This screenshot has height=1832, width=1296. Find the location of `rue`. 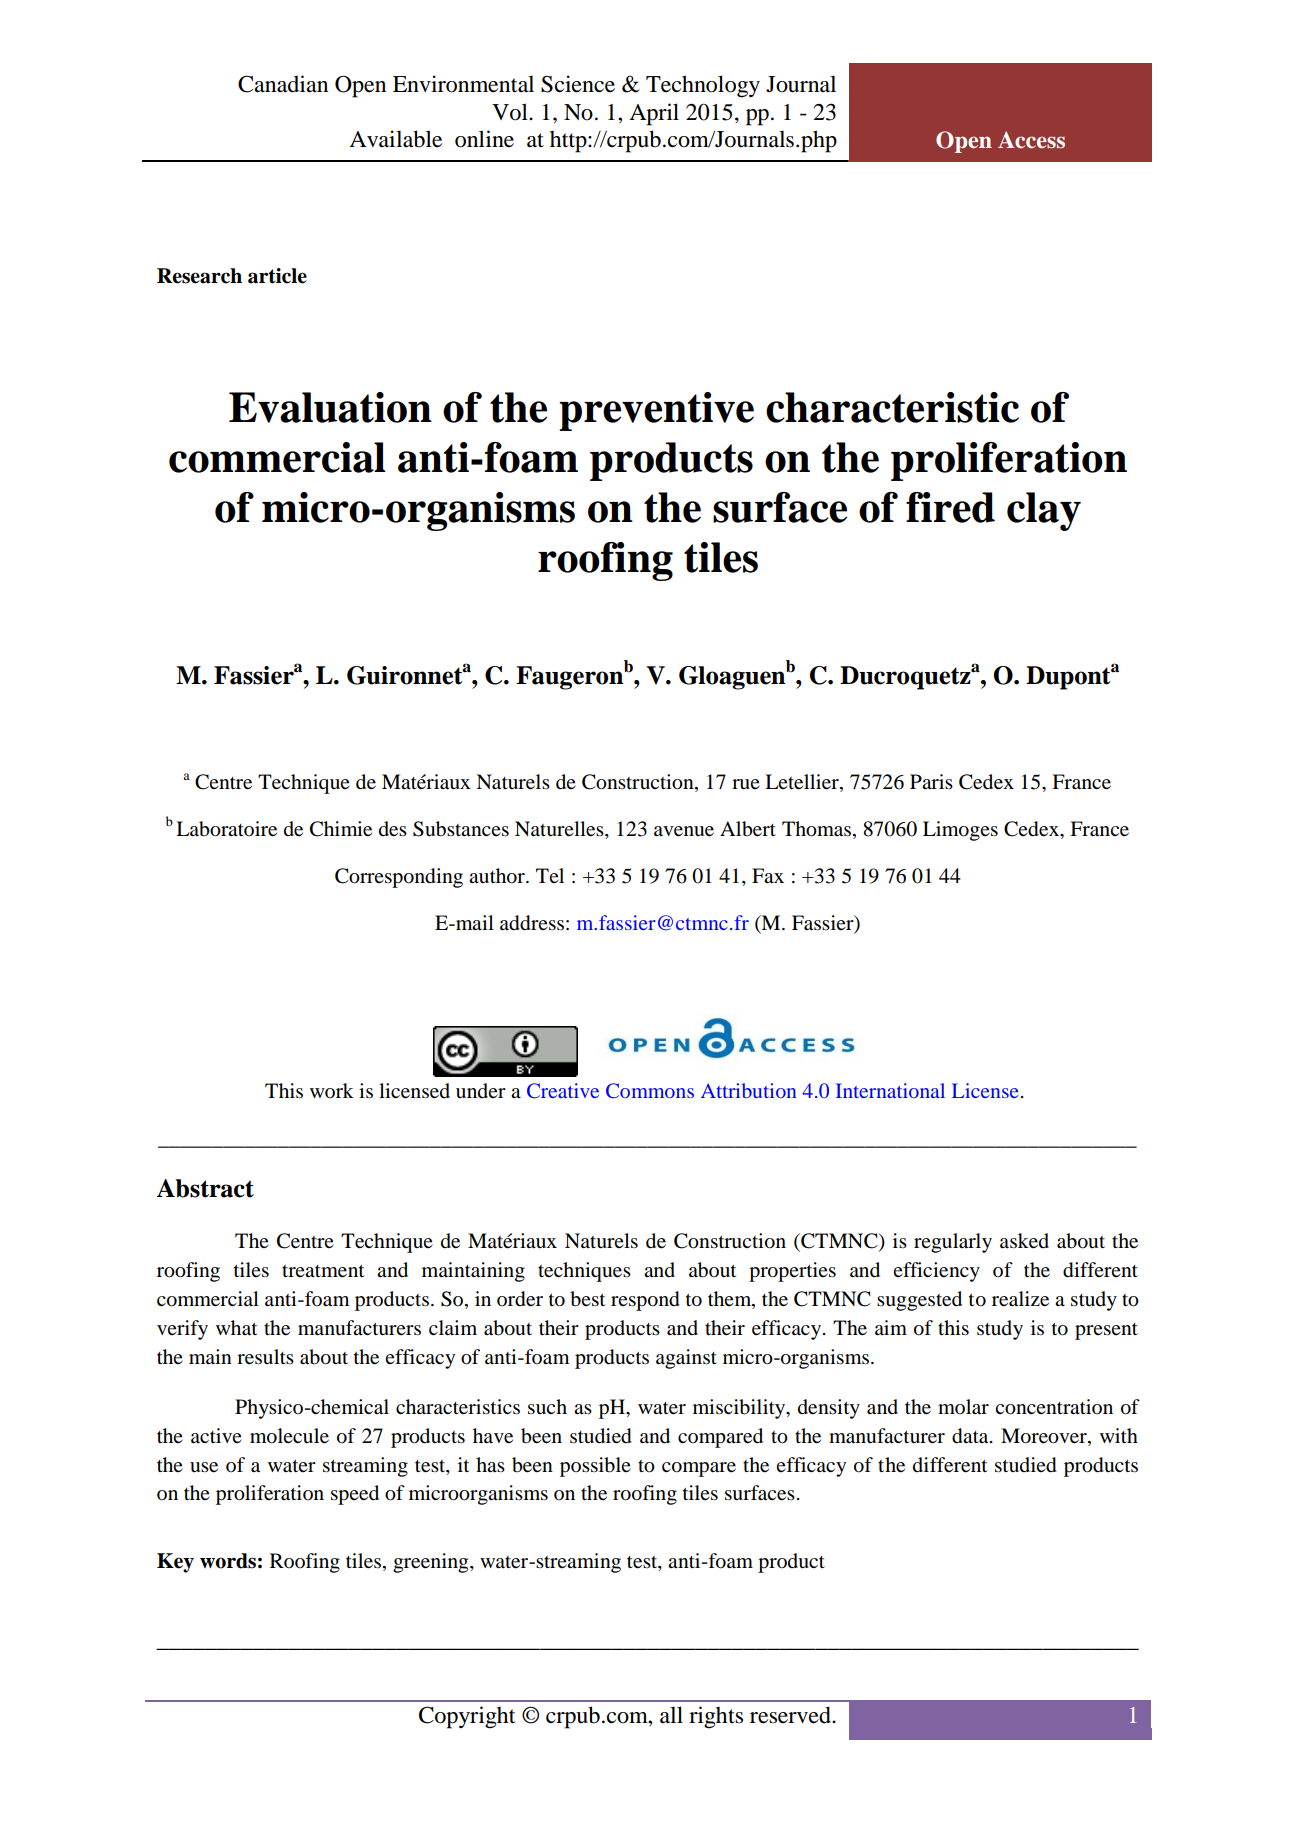

rue is located at coordinates (746, 784).
